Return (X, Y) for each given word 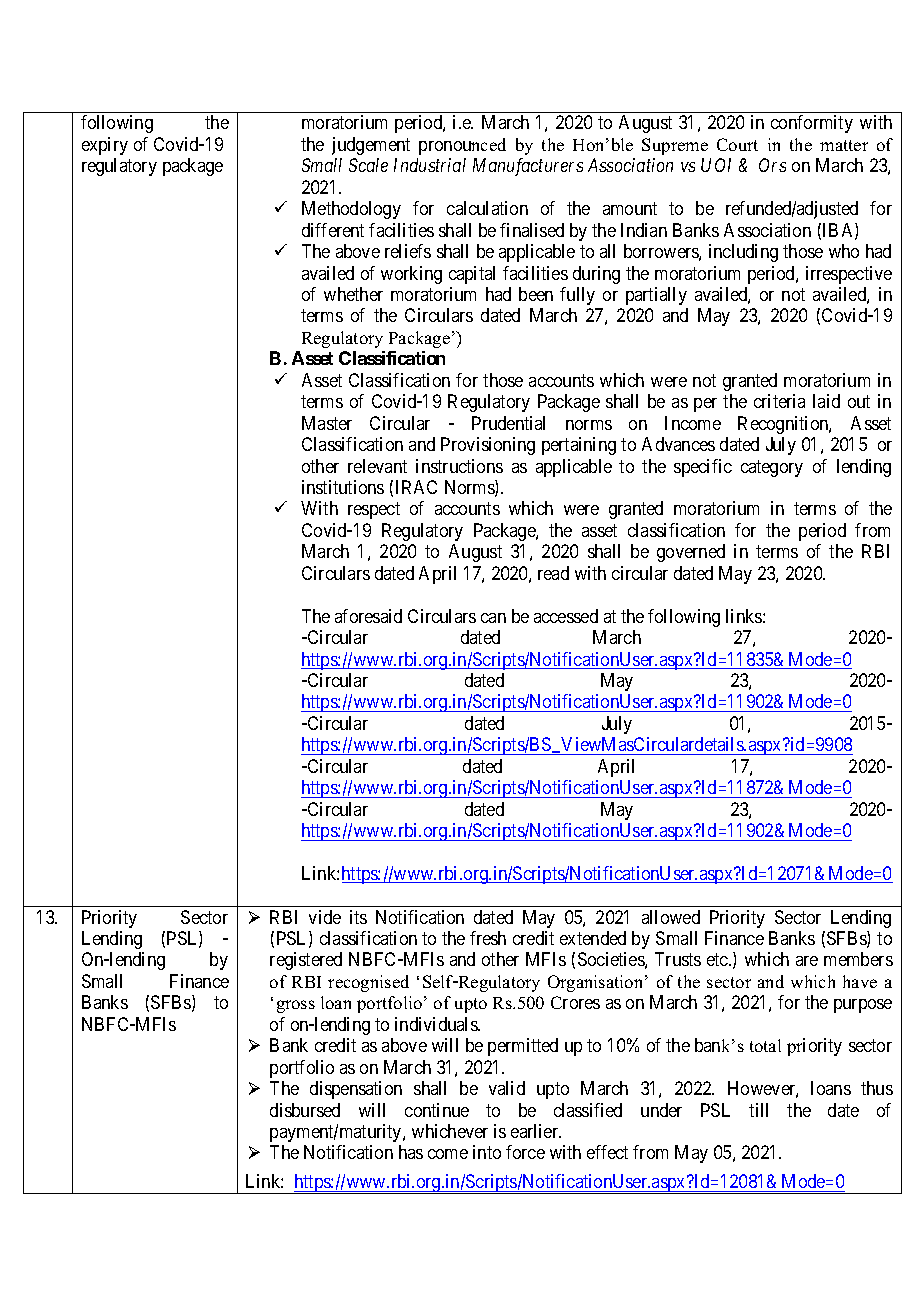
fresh (488, 938)
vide (325, 917)
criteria (779, 401)
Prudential (508, 423)
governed (691, 553)
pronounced (462, 146)
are (807, 961)
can (493, 618)
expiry (105, 146)
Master (327, 423)
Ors (772, 165)
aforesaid (368, 616)
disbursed (305, 1110)
